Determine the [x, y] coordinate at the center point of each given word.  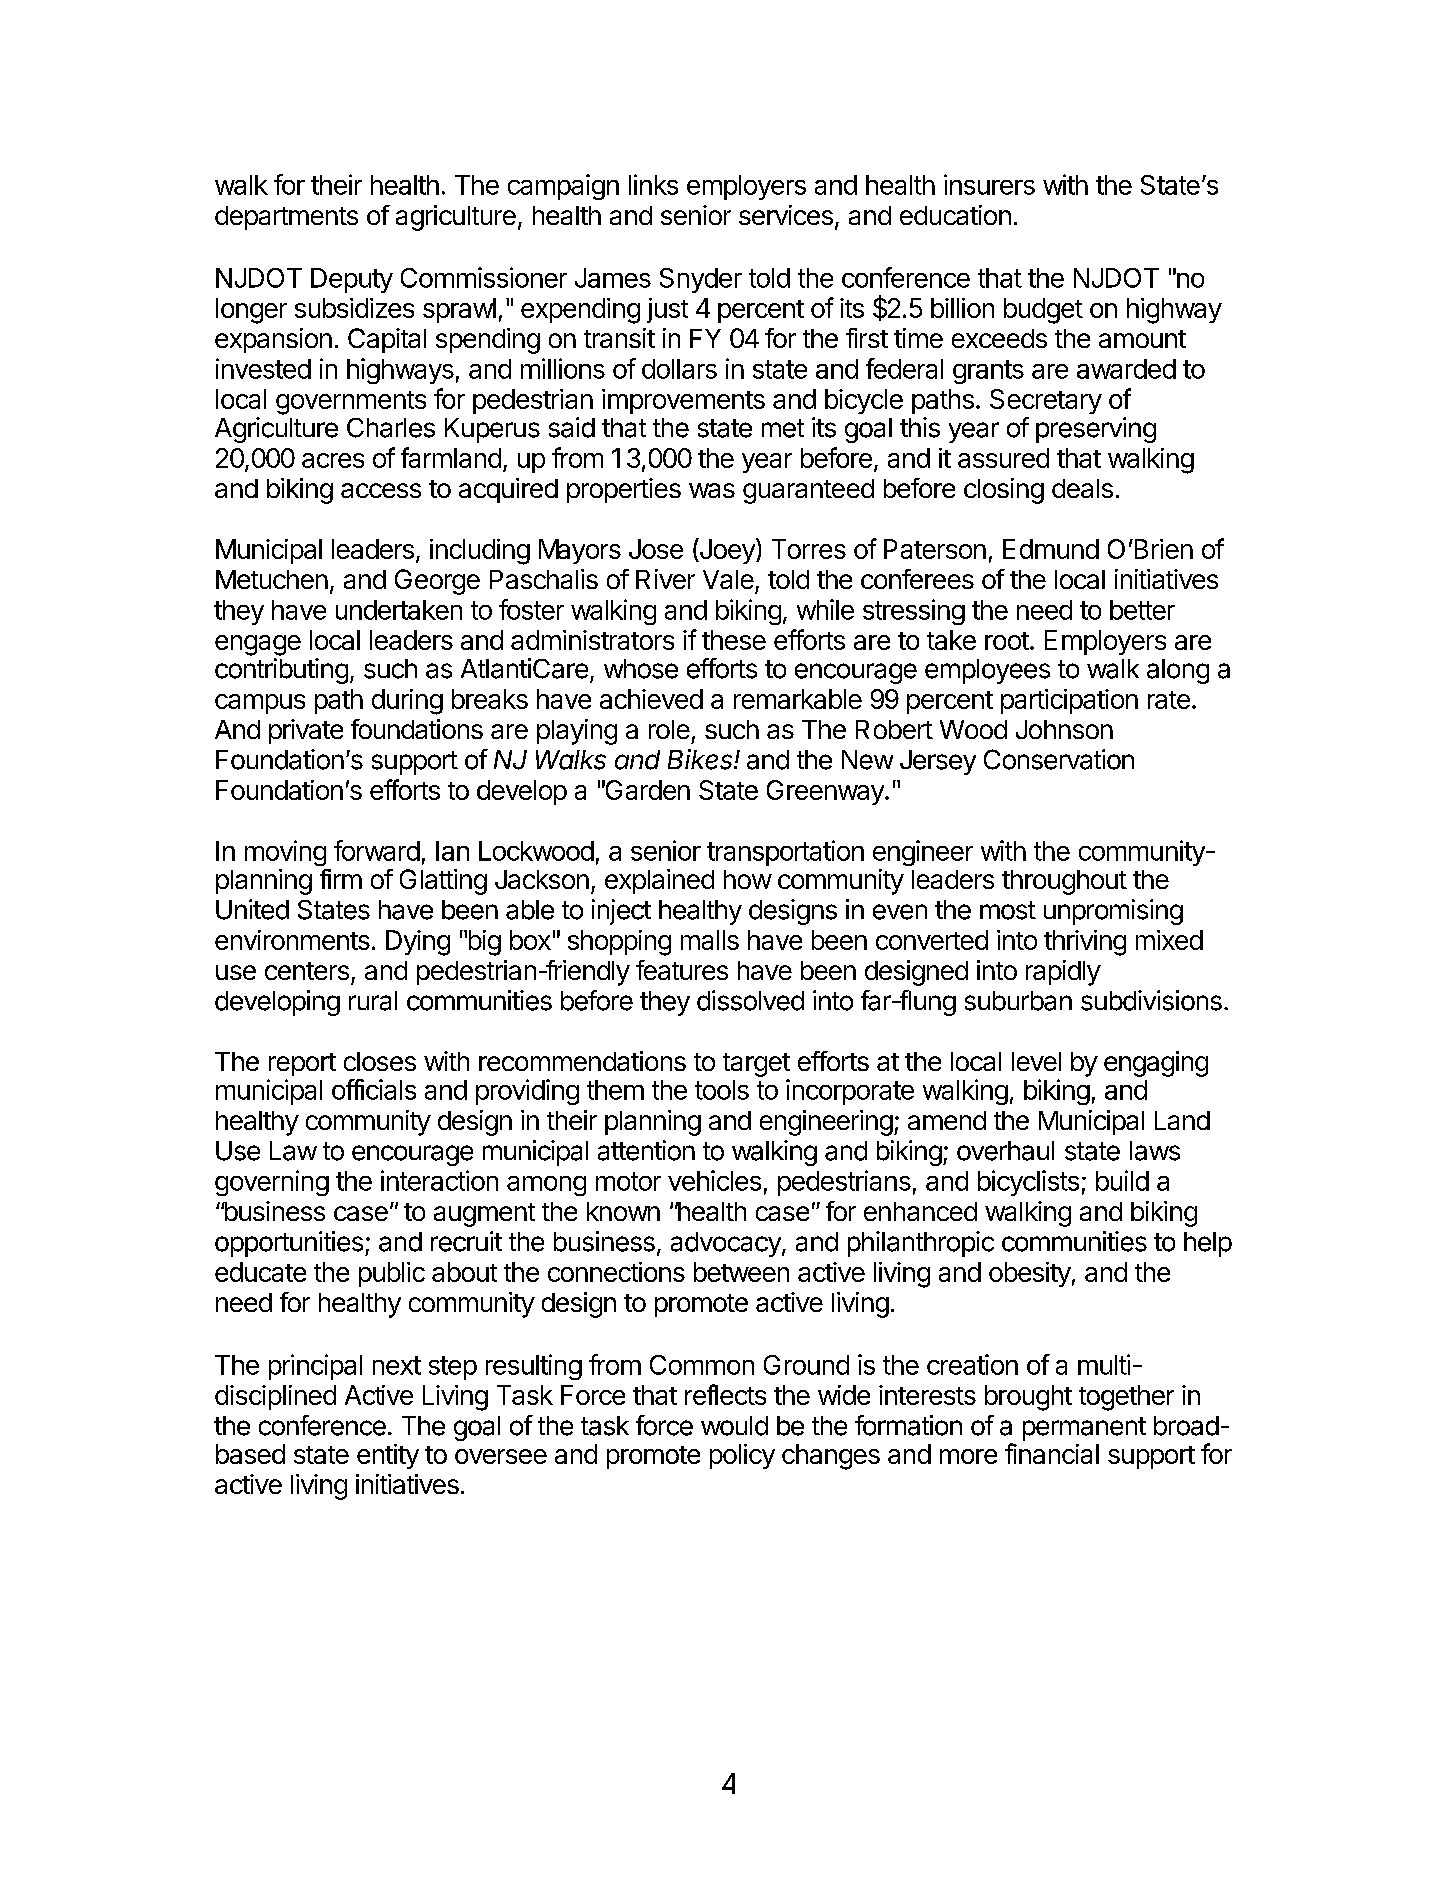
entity [388, 1456]
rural [373, 1001]
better [1142, 610]
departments [286, 218]
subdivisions [1151, 1000]
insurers [989, 184]
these [734, 640]
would [734, 1426]
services [786, 215]
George [437, 582]
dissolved [750, 1000]
